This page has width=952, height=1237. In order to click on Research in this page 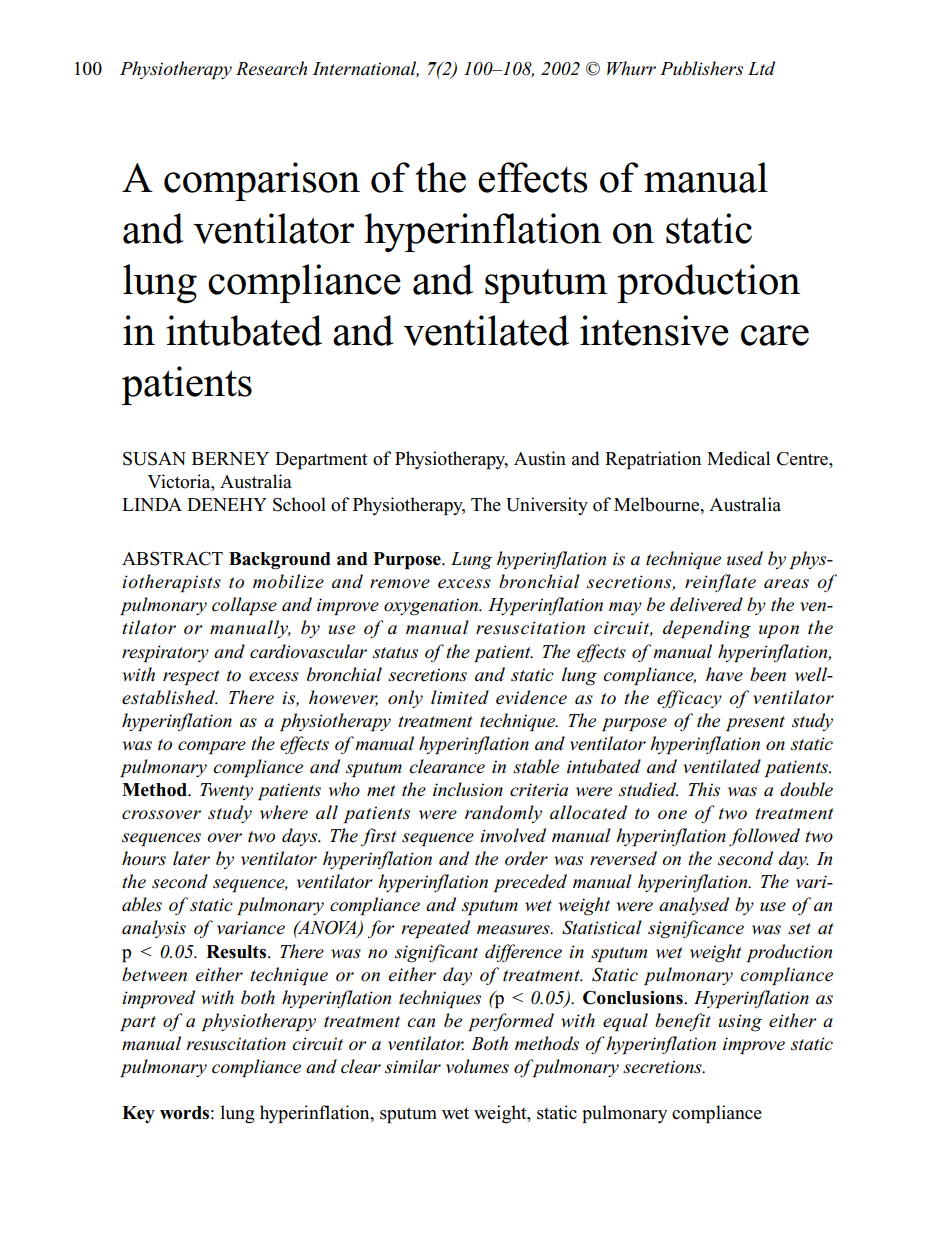, I will do `click(271, 68)`.
